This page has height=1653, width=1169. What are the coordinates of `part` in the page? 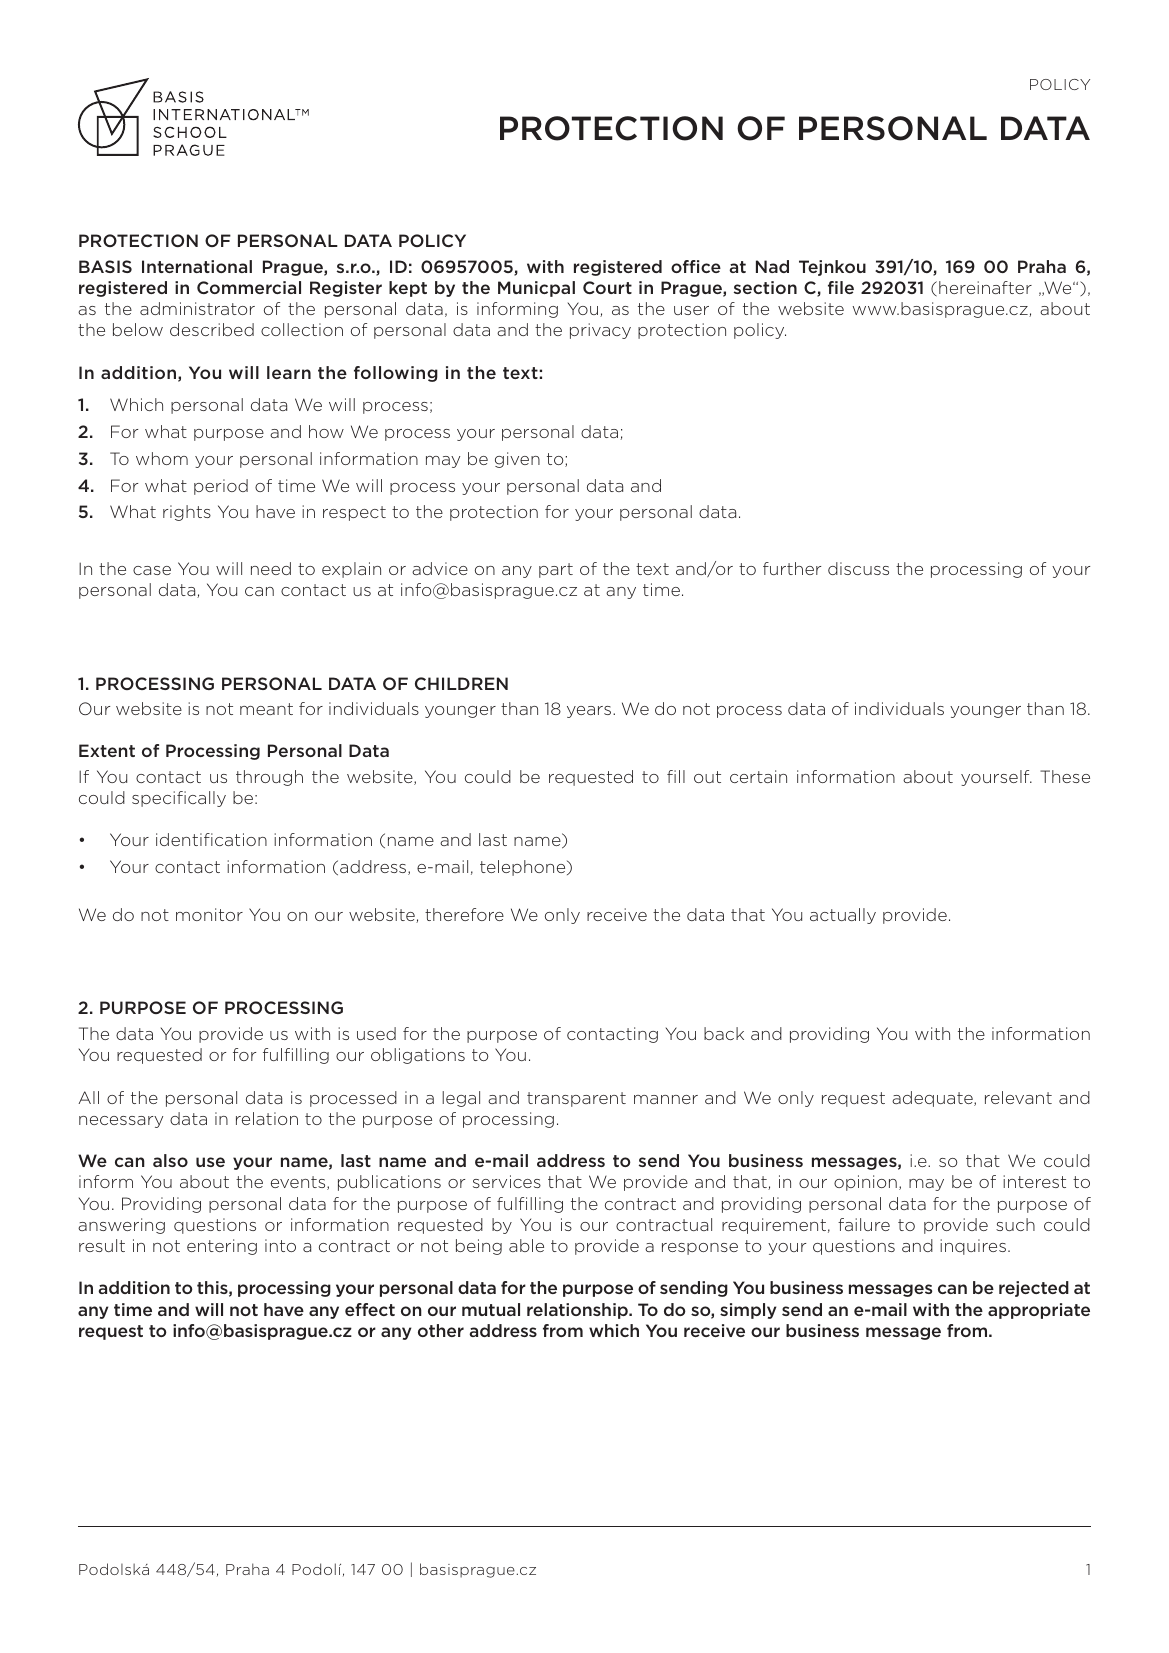 It's located at (556, 570).
